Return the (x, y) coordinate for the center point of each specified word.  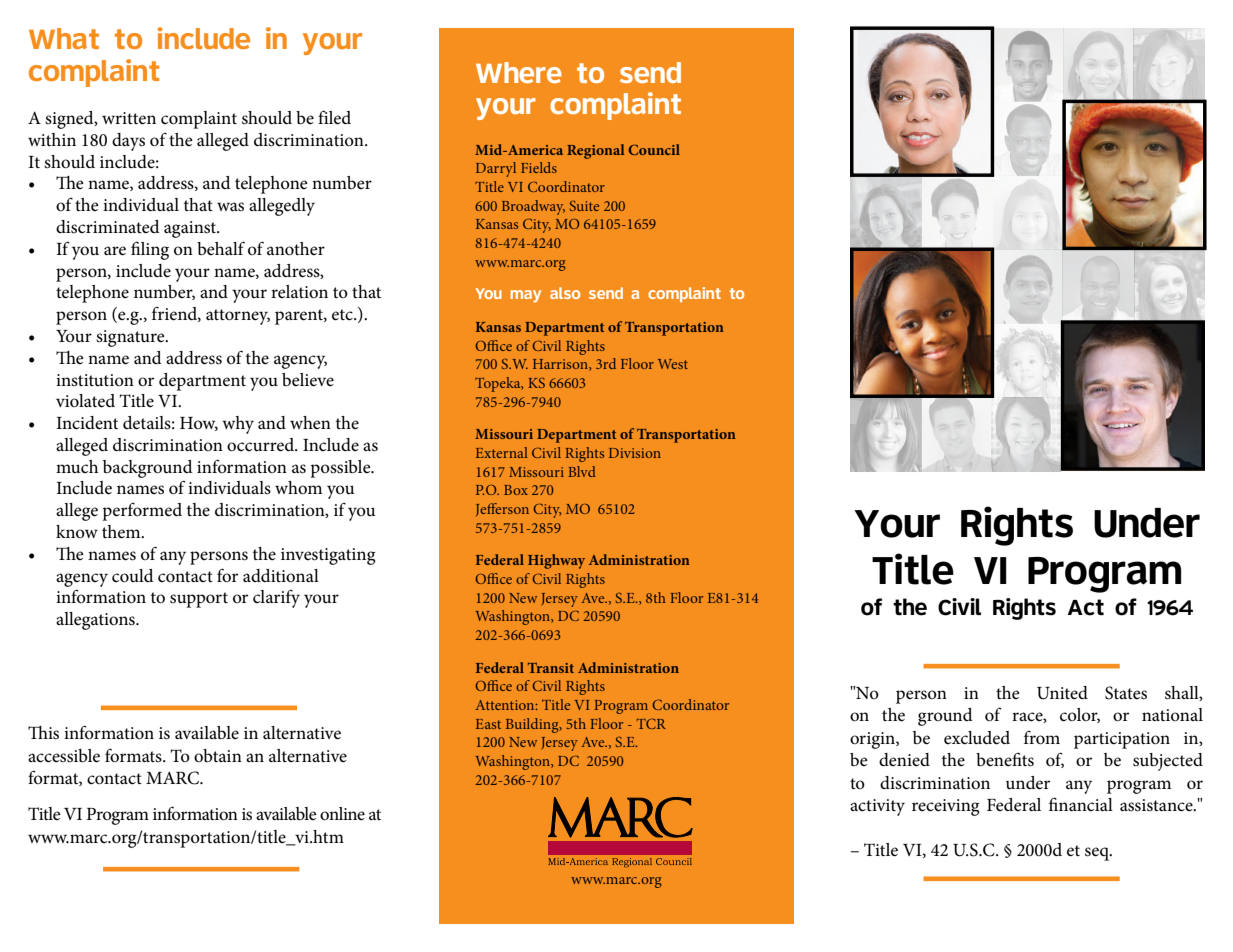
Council (654, 149)
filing (150, 250)
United (1062, 693)
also (565, 293)
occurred (262, 445)
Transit (551, 668)
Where (519, 72)
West (673, 364)
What (64, 38)
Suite (584, 206)
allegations (96, 621)
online (342, 814)
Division (635, 453)
